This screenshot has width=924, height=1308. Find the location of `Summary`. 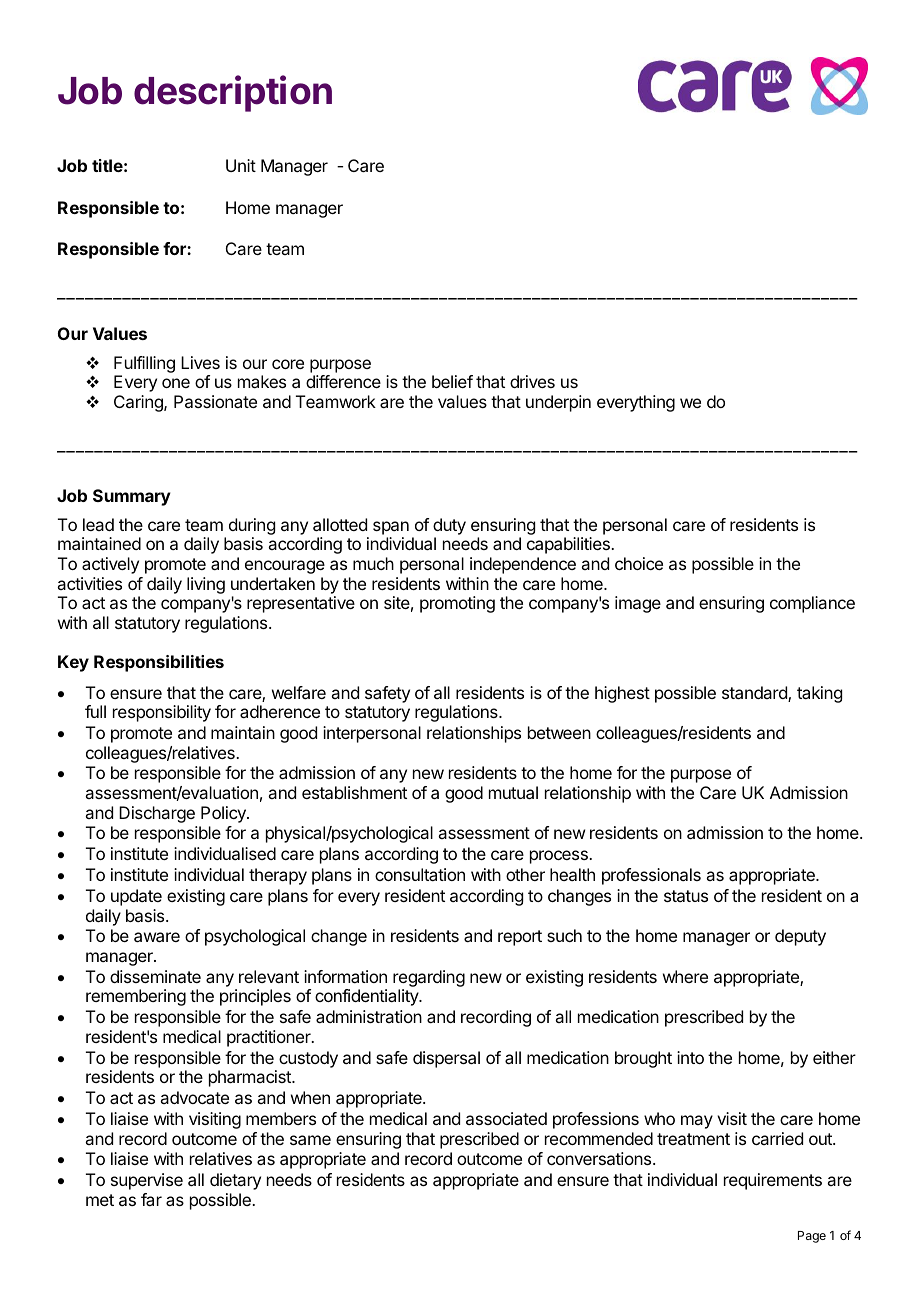

Summary is located at coordinates (132, 497).
